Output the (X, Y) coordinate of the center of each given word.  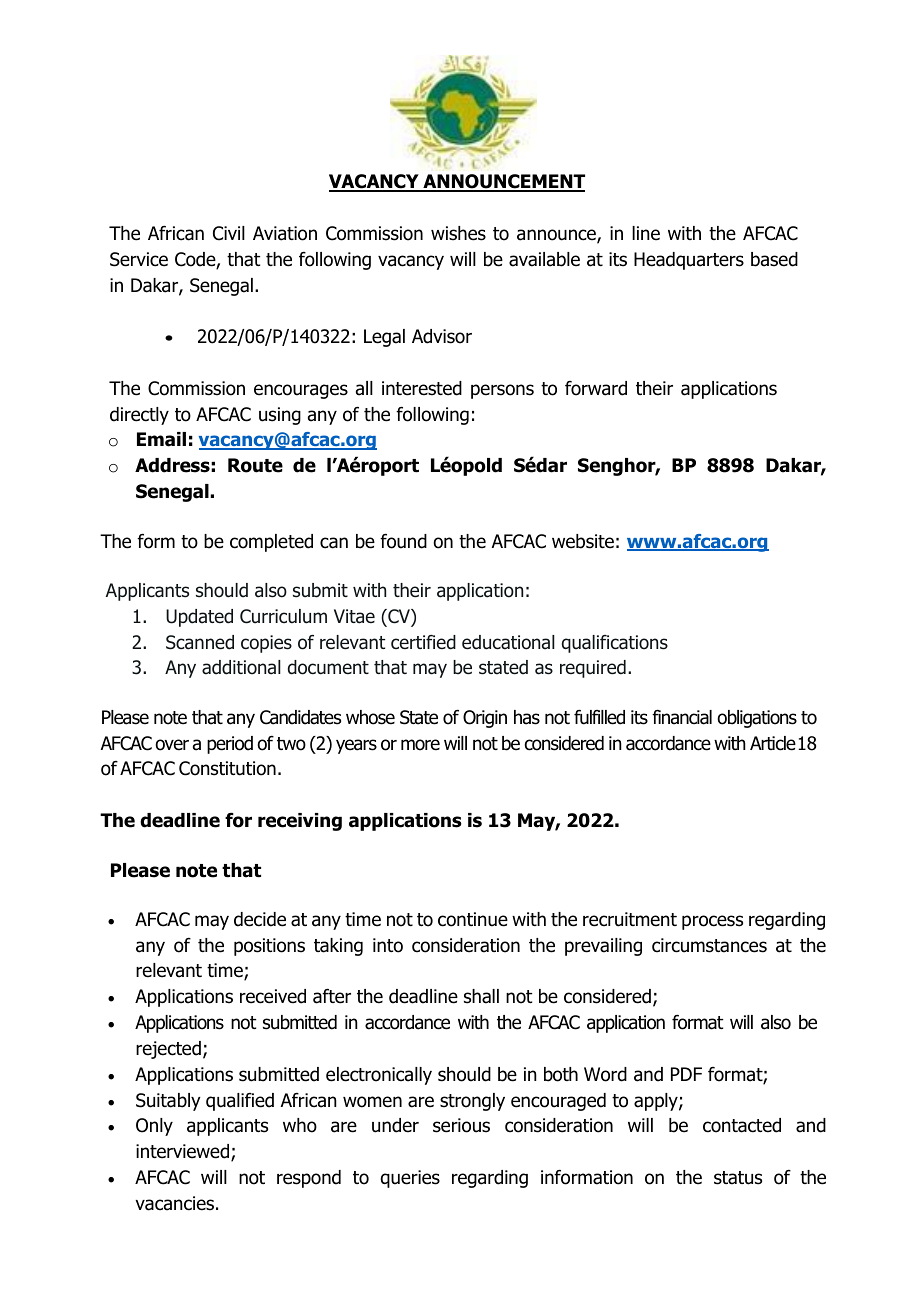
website (583, 541)
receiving (300, 822)
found (403, 541)
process (712, 922)
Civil (229, 233)
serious (461, 1125)
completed (271, 543)
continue (473, 919)
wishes (458, 233)
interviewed (184, 1152)
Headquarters (689, 261)
